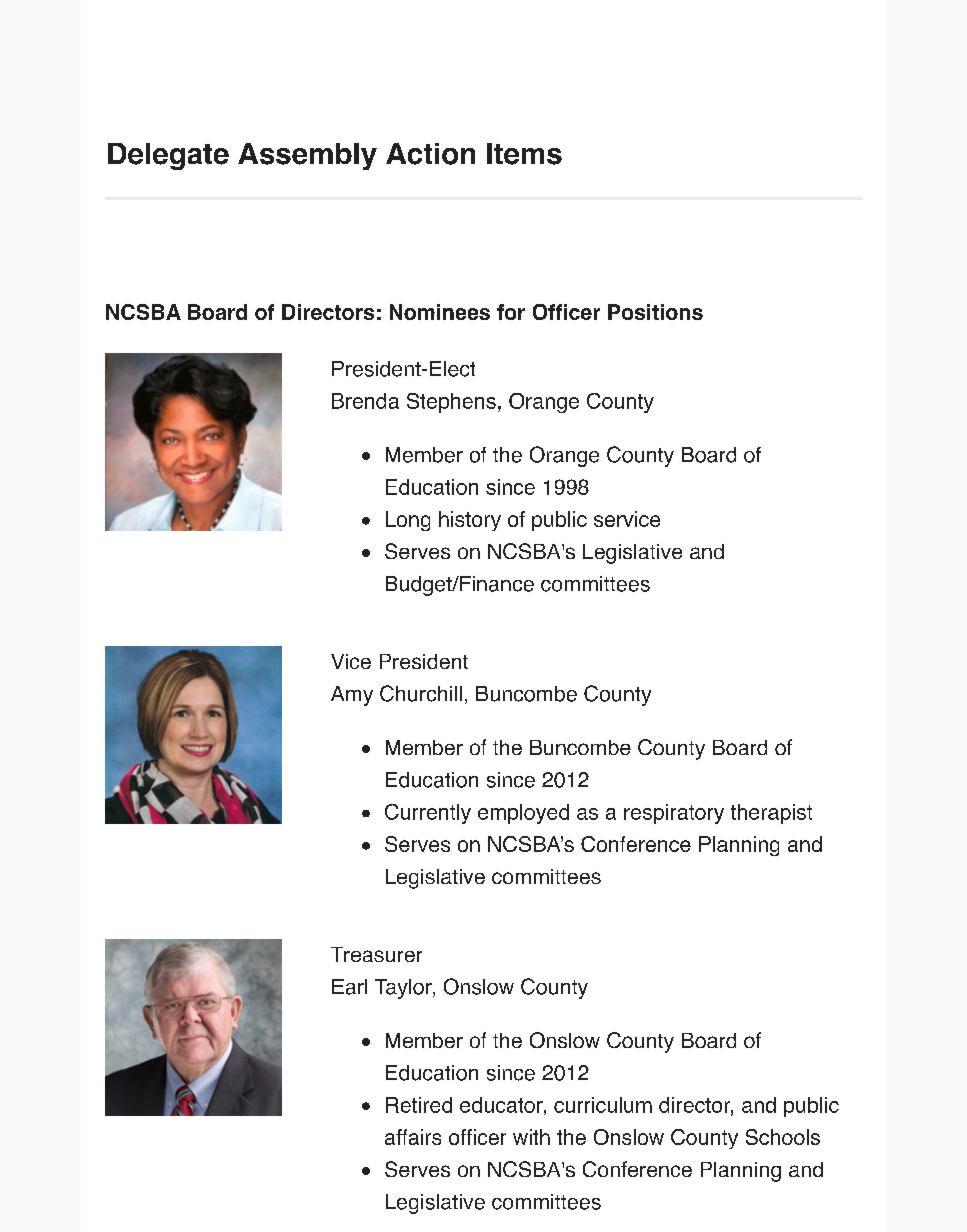  I want to click on Action, so click(430, 154).
